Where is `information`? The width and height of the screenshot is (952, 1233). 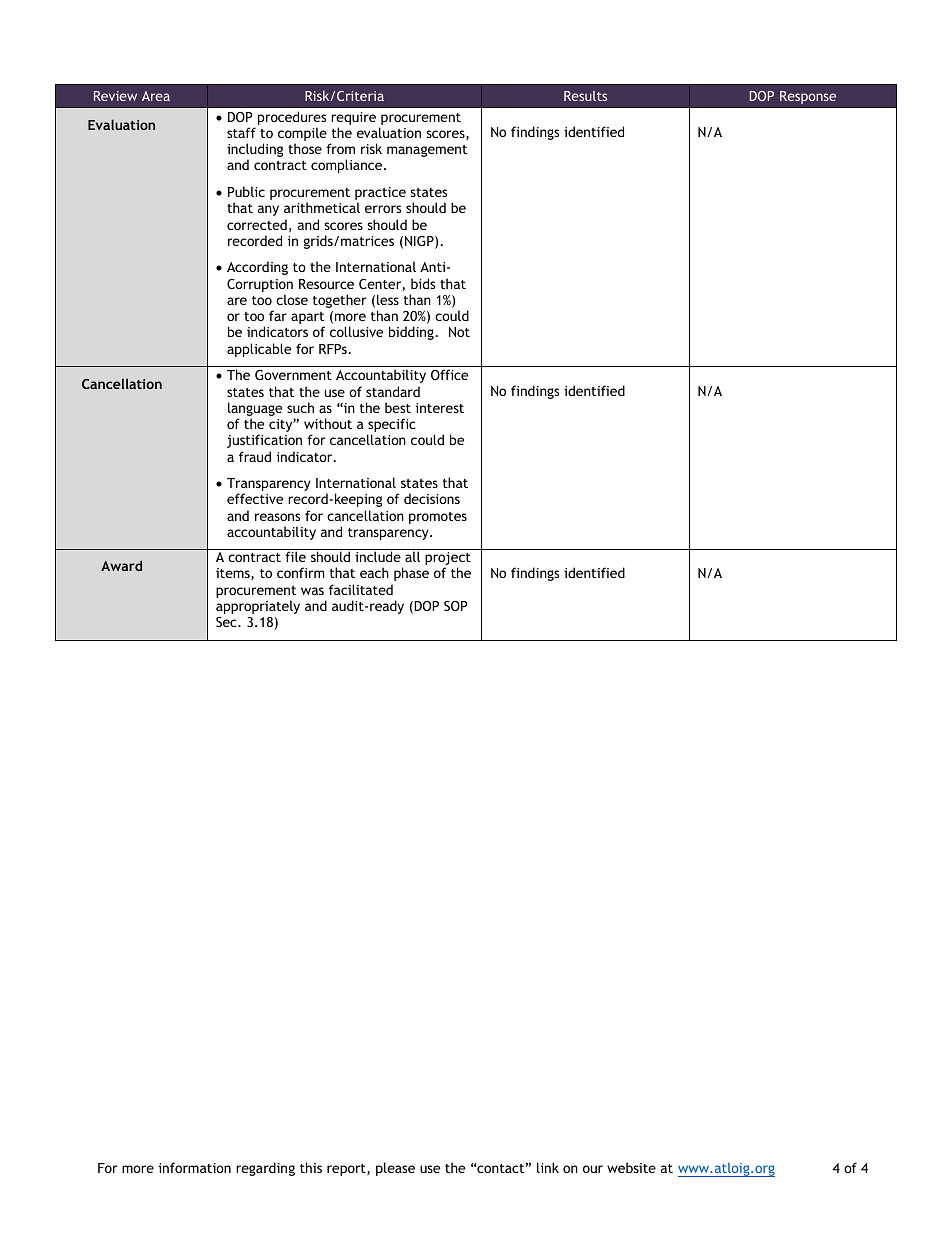 information is located at coordinates (195, 1167).
